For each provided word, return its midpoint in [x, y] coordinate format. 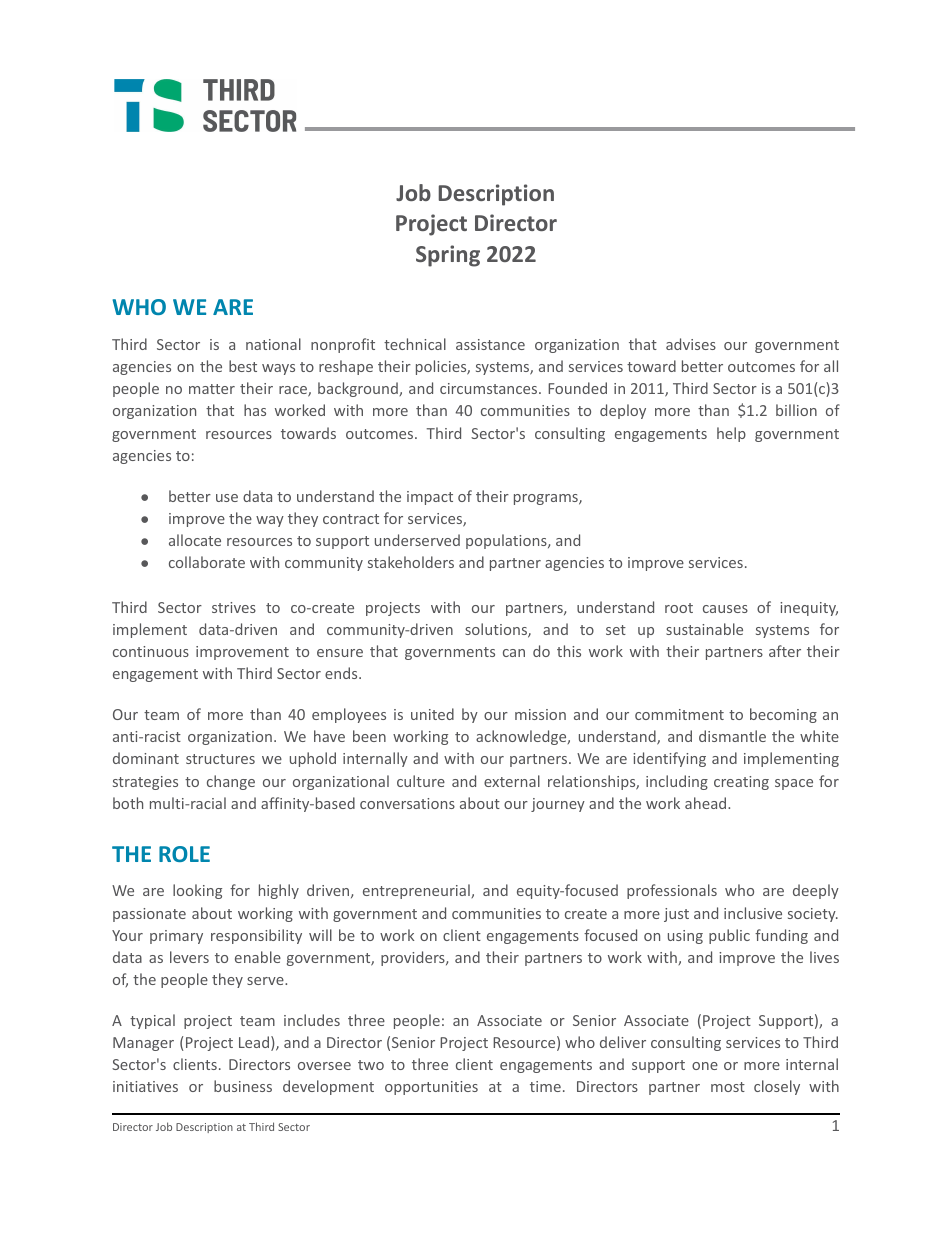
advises [691, 344]
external [512, 781]
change [231, 782]
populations [507, 541]
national [273, 344]
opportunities [431, 1088]
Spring [448, 256]
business [243, 1086]
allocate [195, 540]
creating [741, 783]
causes [725, 609]
